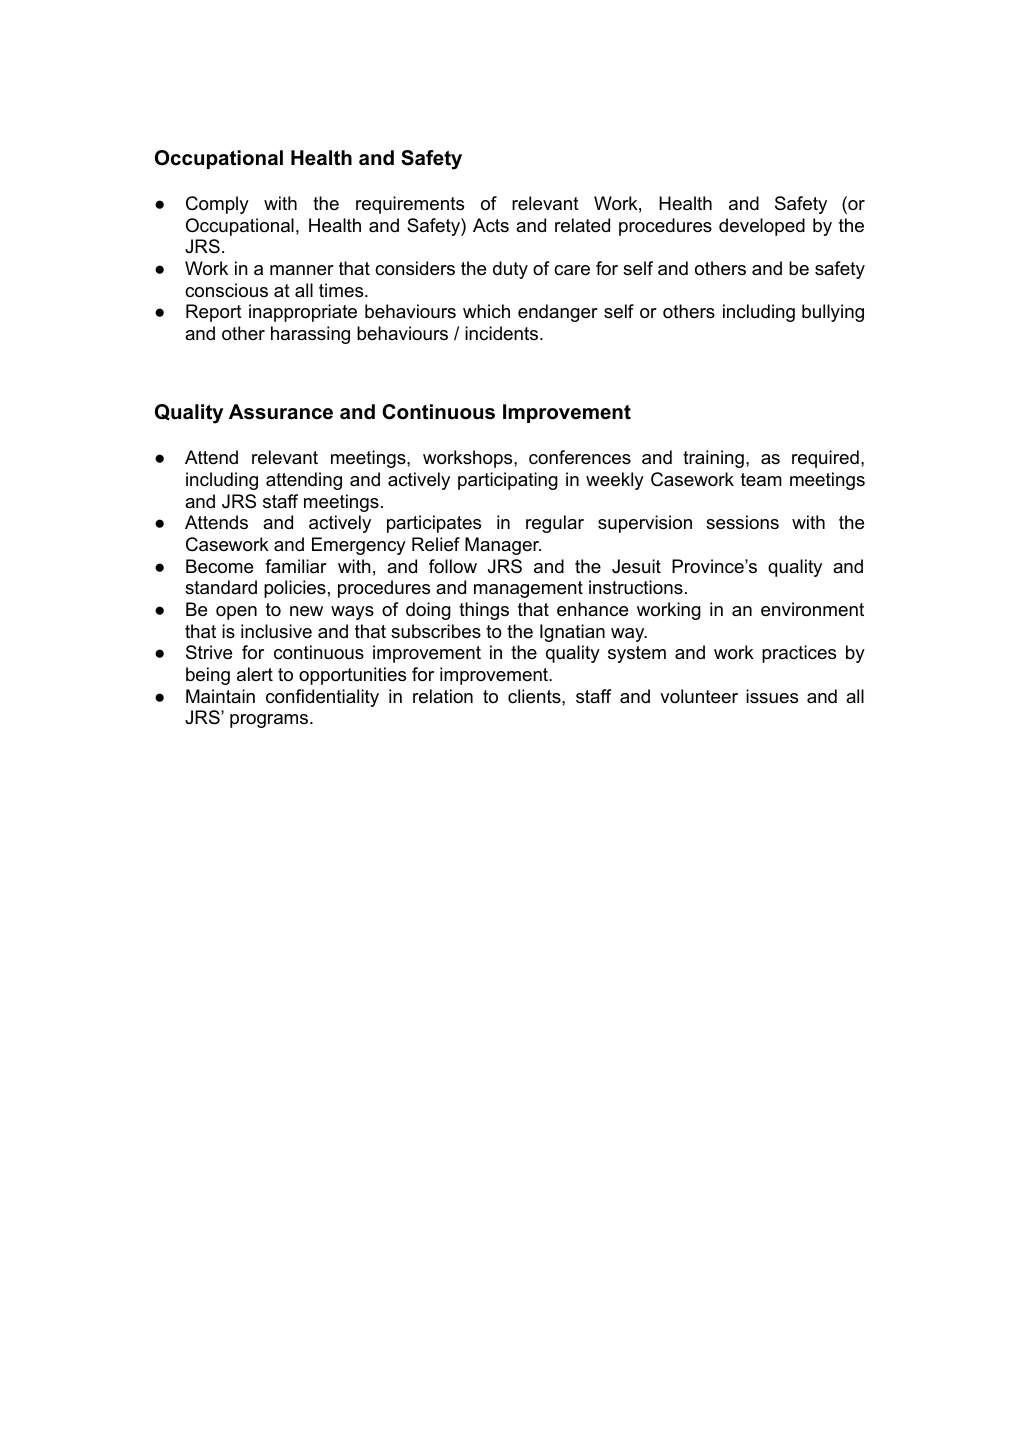  What do you see at coordinates (762, 227) in the document?
I see `developed` at bounding box center [762, 227].
